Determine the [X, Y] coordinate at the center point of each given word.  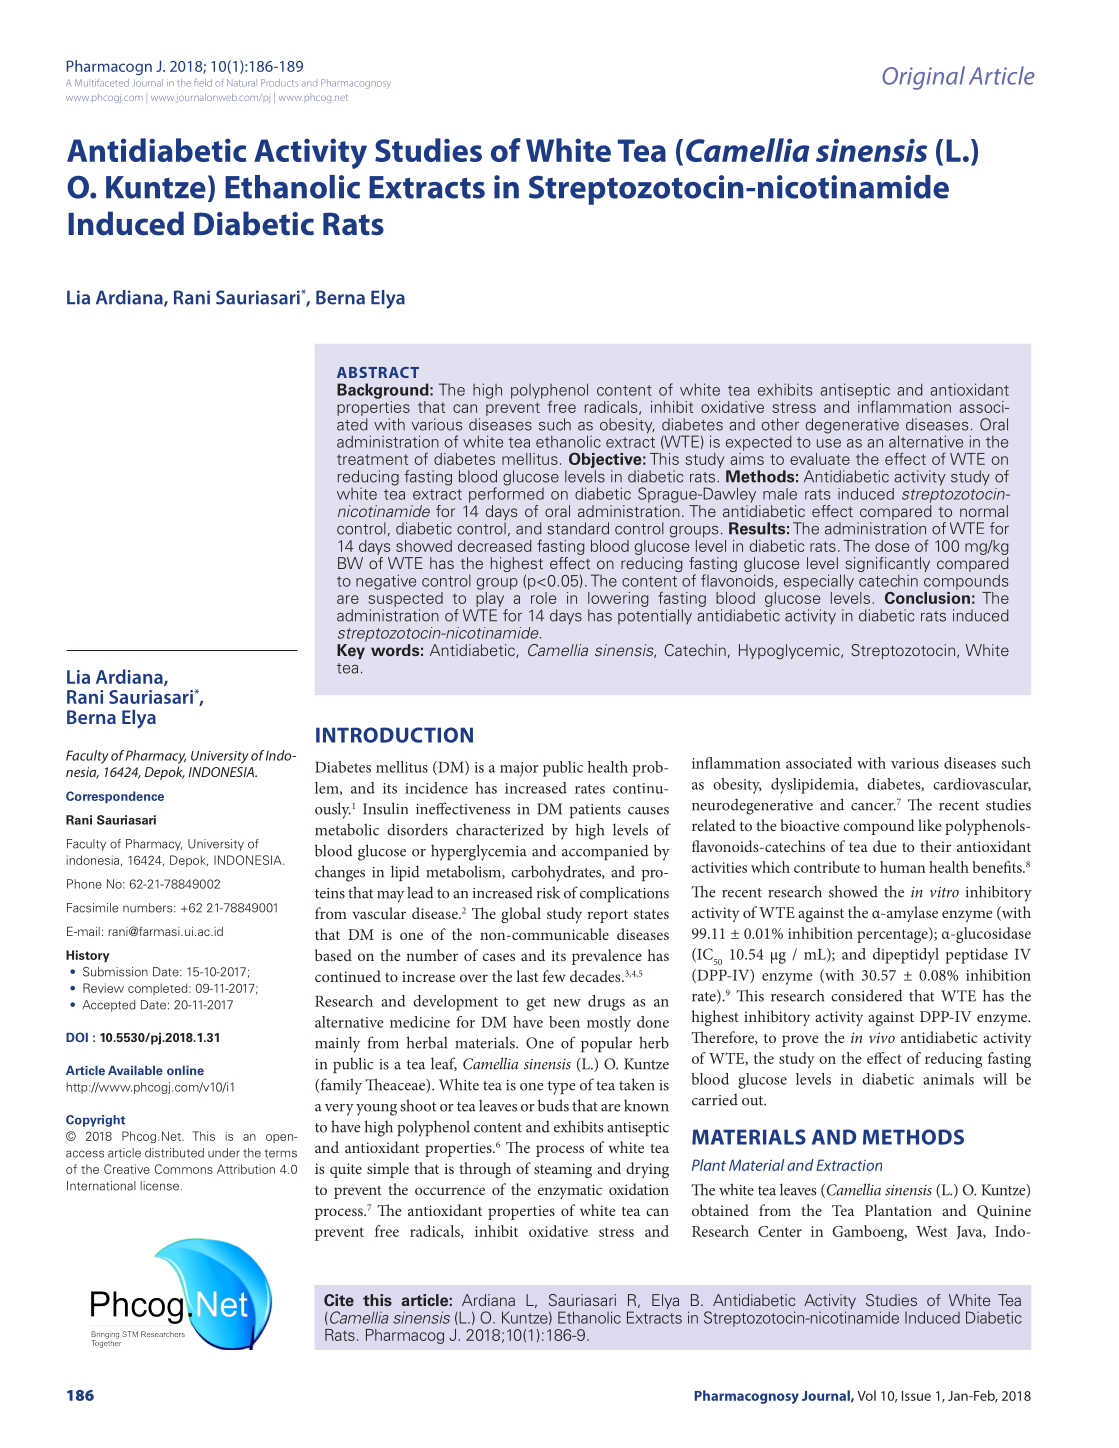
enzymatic [570, 1191]
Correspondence [115, 797]
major [519, 769]
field [203, 83]
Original [923, 78]
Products [279, 83]
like [929, 825]
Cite [339, 1300]
